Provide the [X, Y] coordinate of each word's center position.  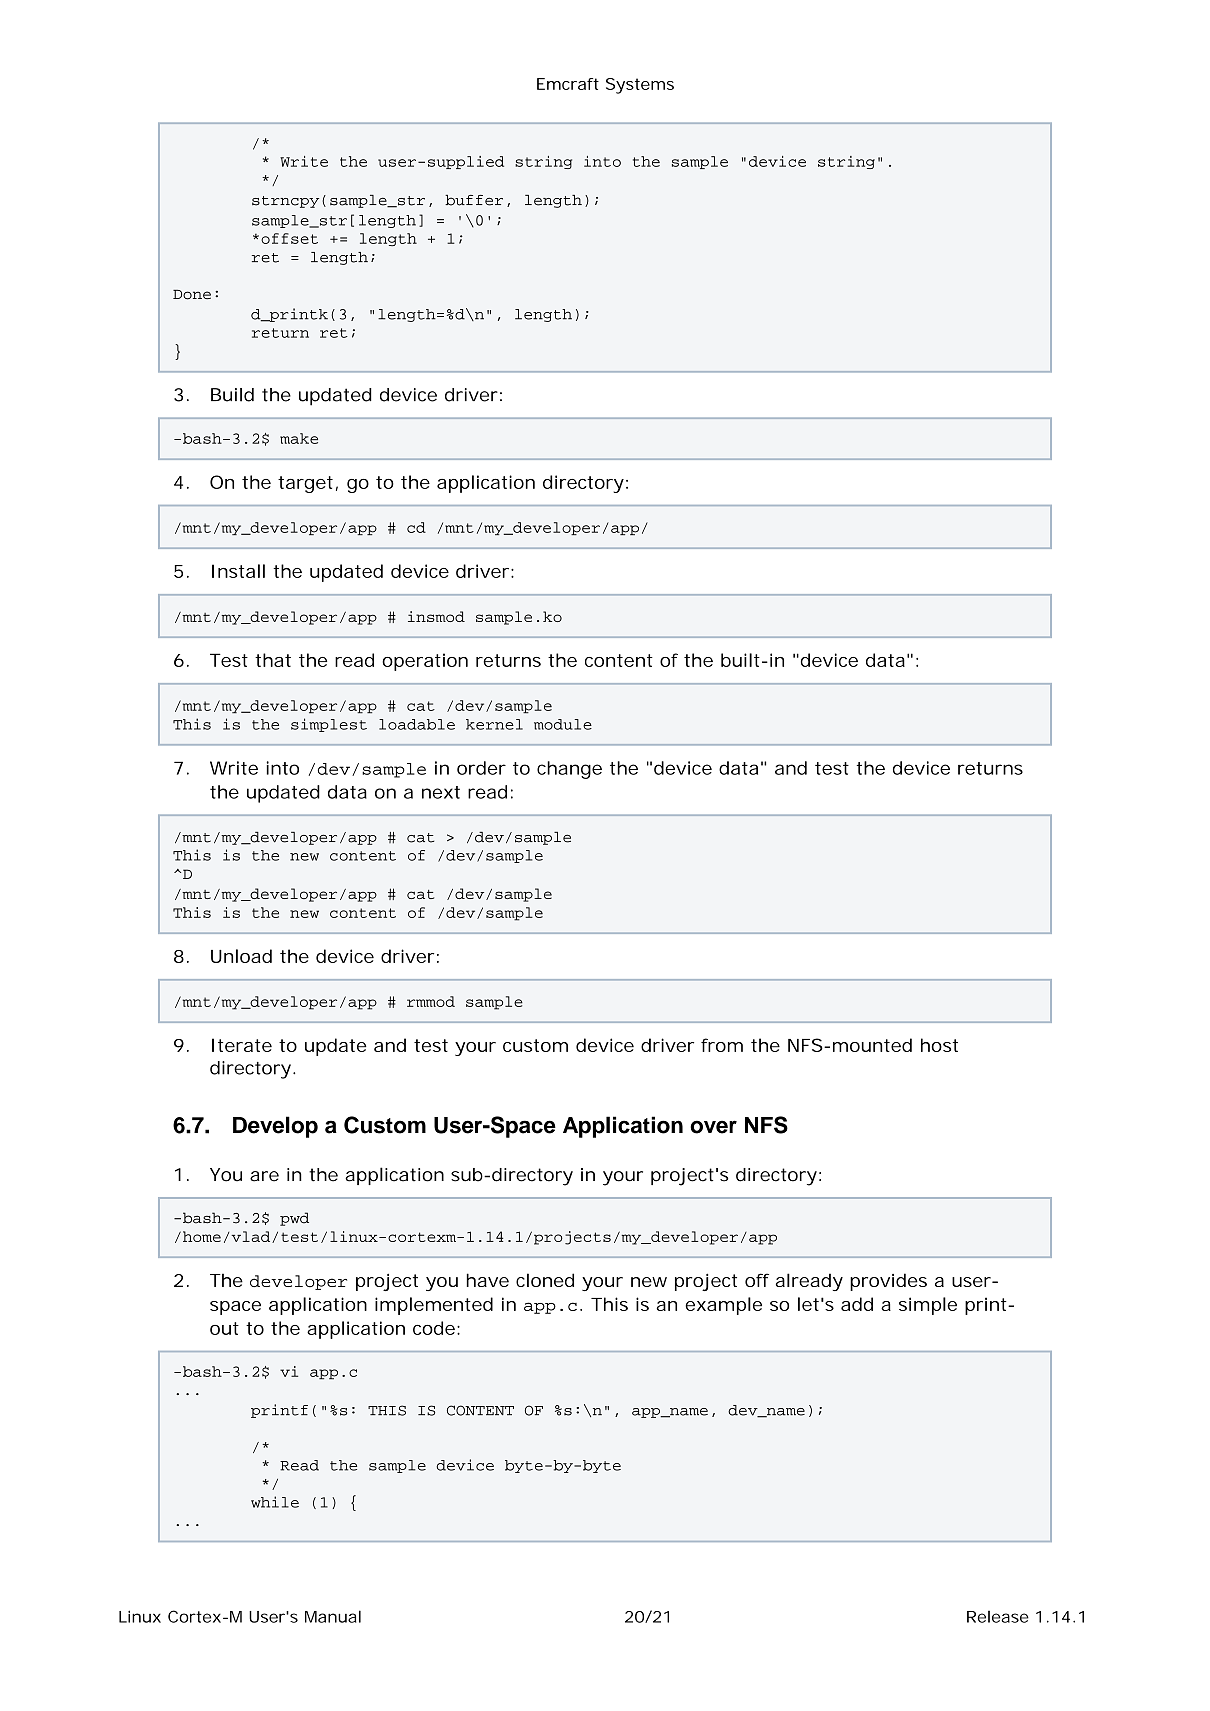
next [441, 792]
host [939, 1045]
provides [888, 1282]
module [563, 724]
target [305, 484]
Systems [640, 86]
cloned [545, 1280]
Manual [333, 1616]
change [569, 770]
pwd [294, 1219]
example [723, 1306]
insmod [436, 616]
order [481, 768]
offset [289, 238]
